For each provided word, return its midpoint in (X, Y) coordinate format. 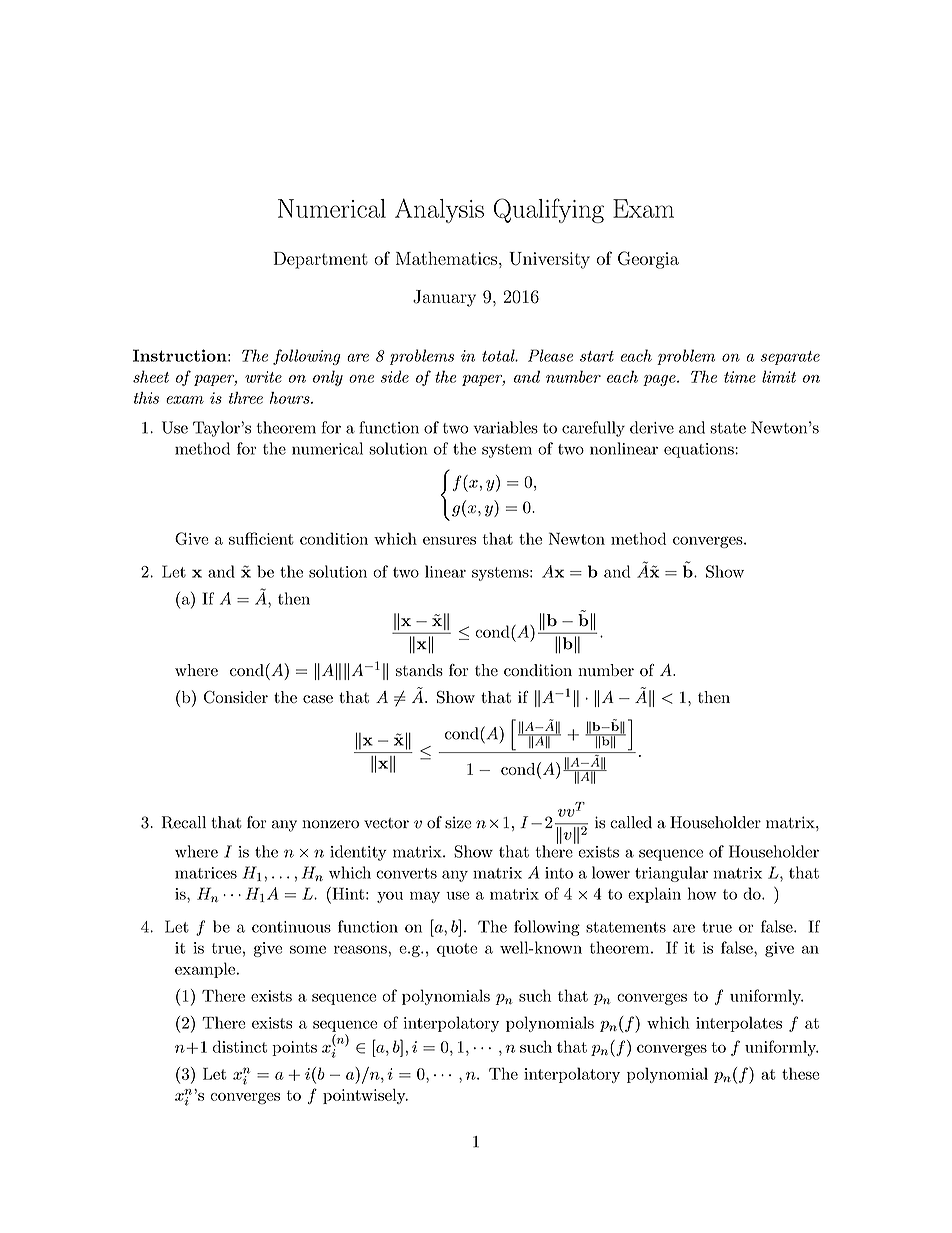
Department (321, 260)
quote (457, 950)
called (631, 822)
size (458, 822)
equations (700, 450)
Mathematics (446, 258)
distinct (240, 1046)
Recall (184, 822)
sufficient (261, 538)
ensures (449, 541)
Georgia (648, 260)
